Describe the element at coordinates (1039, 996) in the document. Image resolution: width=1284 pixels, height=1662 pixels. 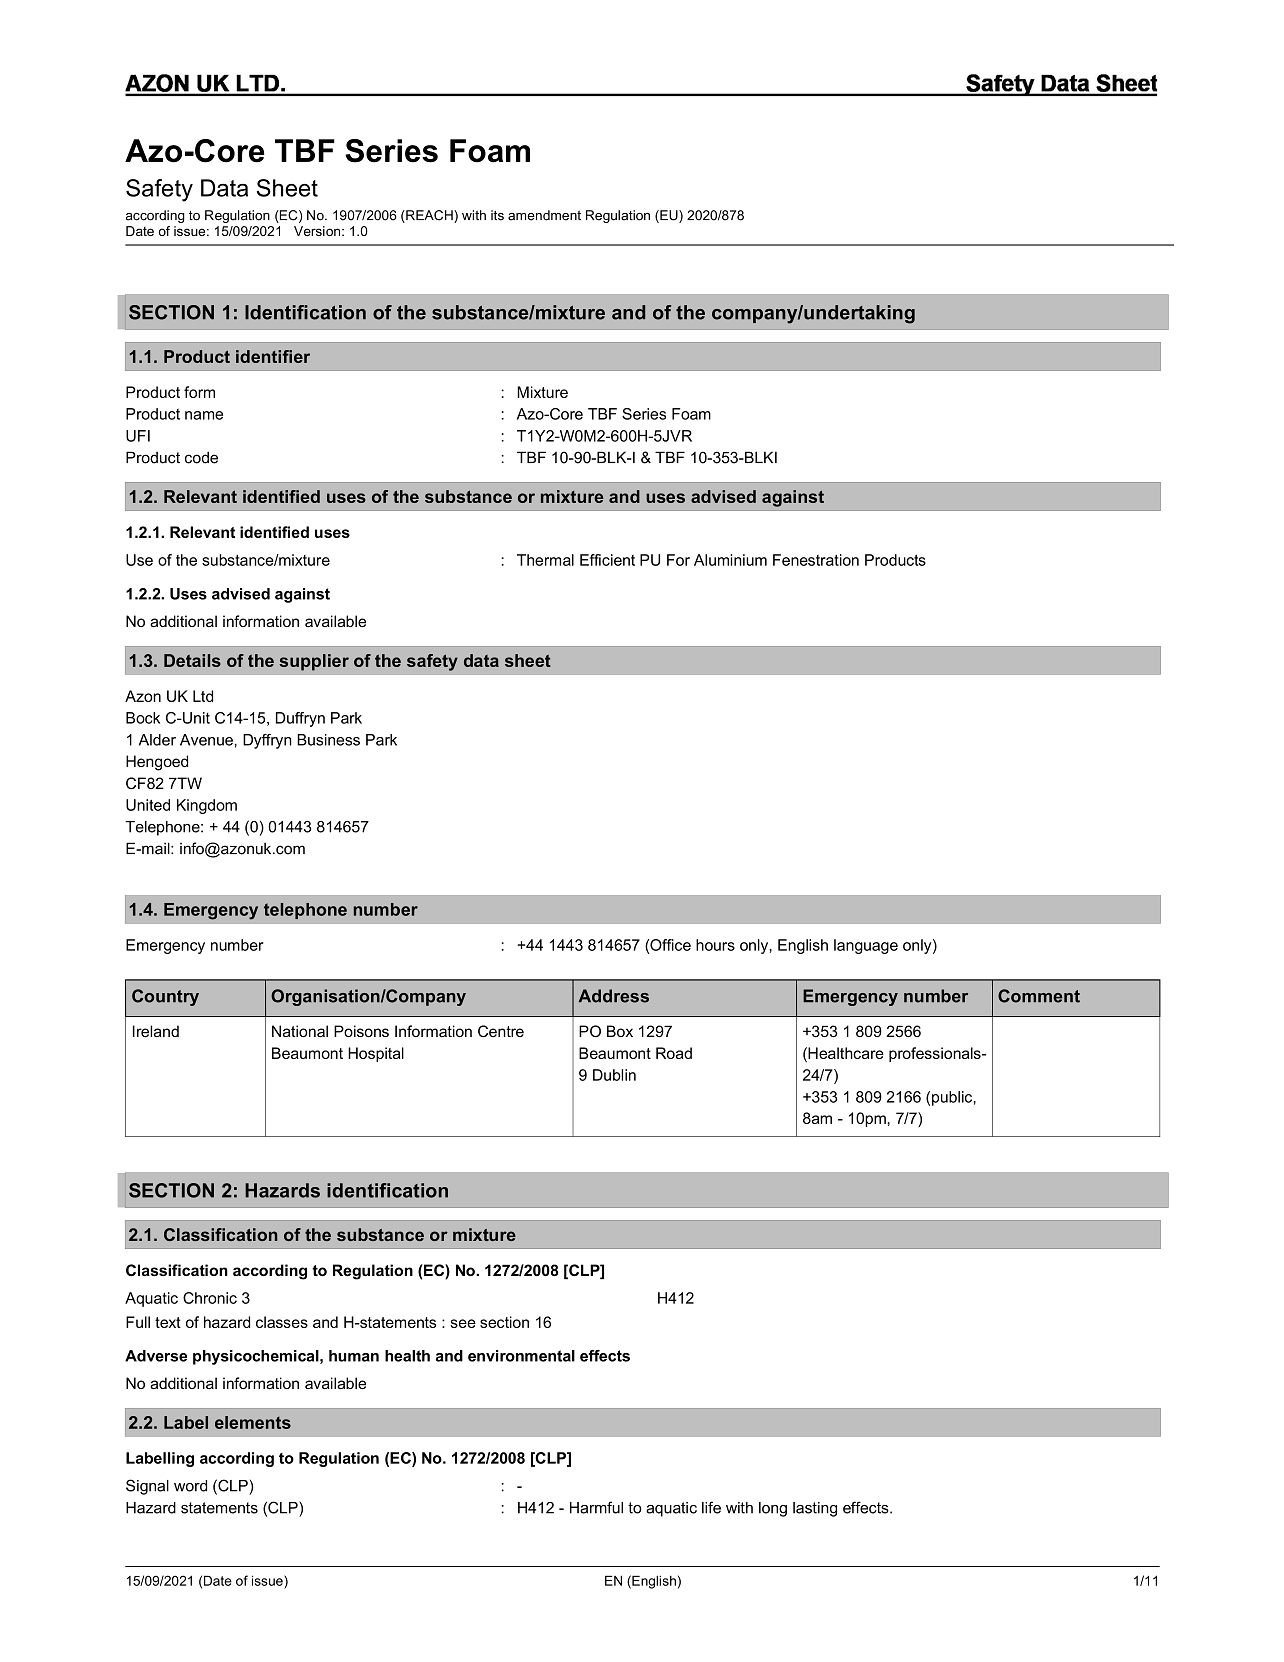
I see `Comment` at that location.
